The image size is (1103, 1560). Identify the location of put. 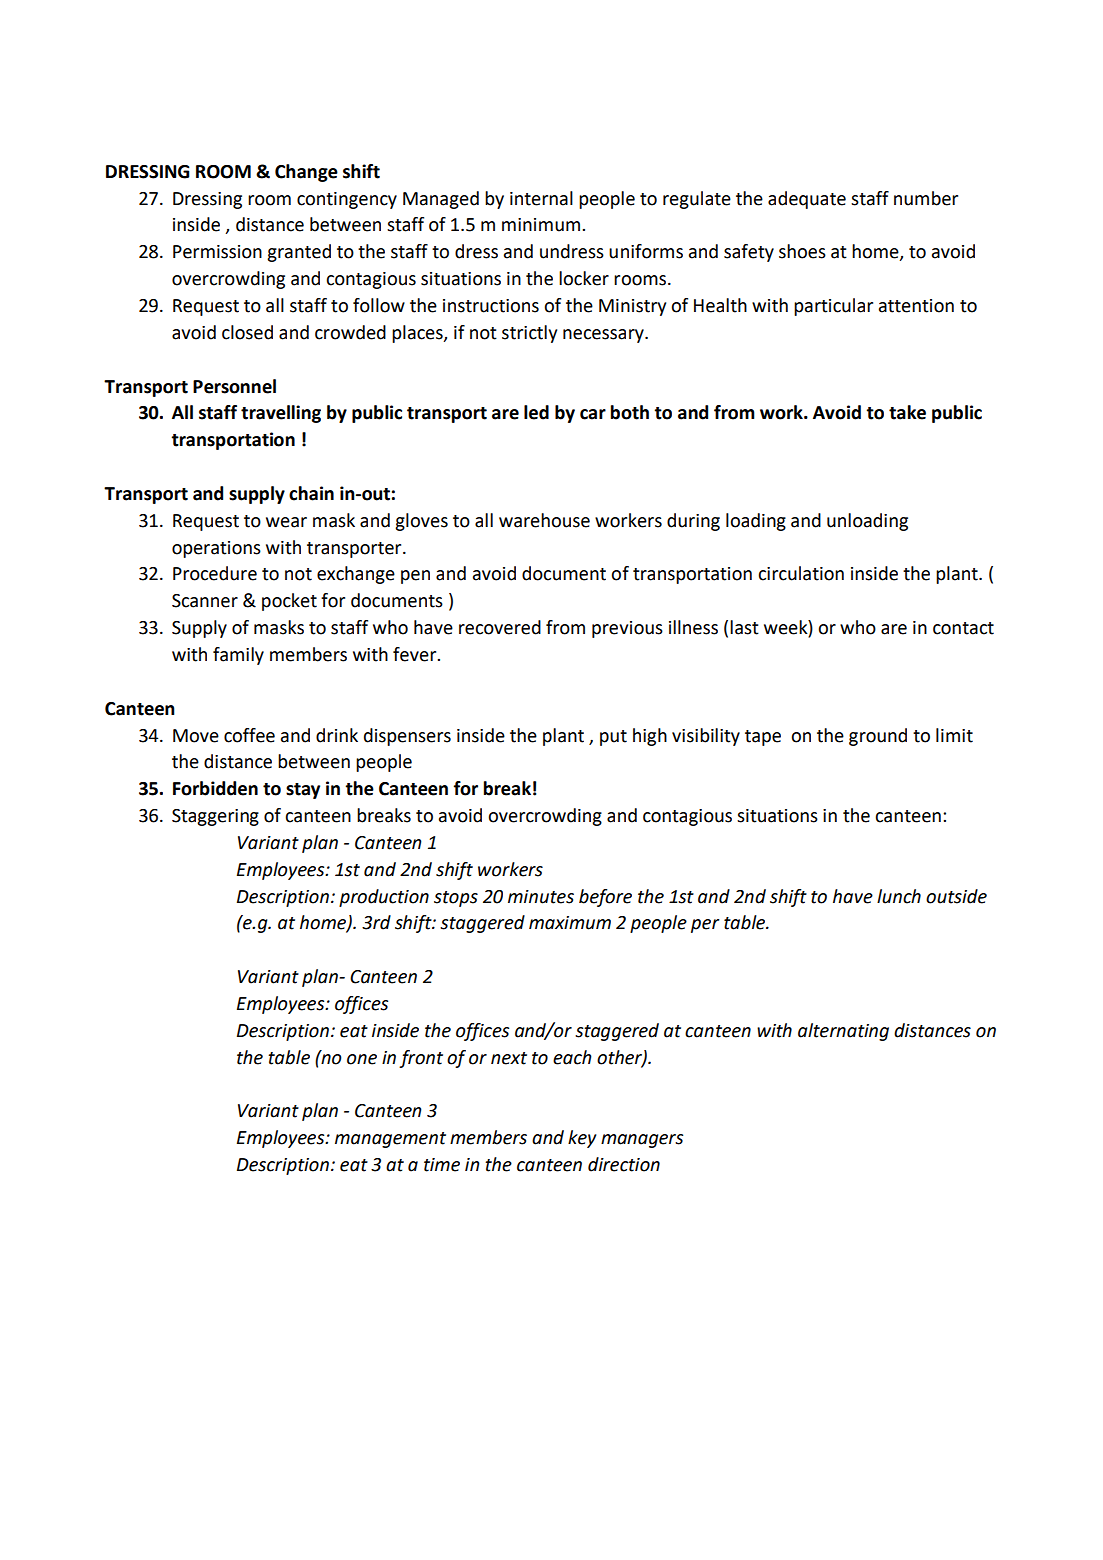
(613, 738).
